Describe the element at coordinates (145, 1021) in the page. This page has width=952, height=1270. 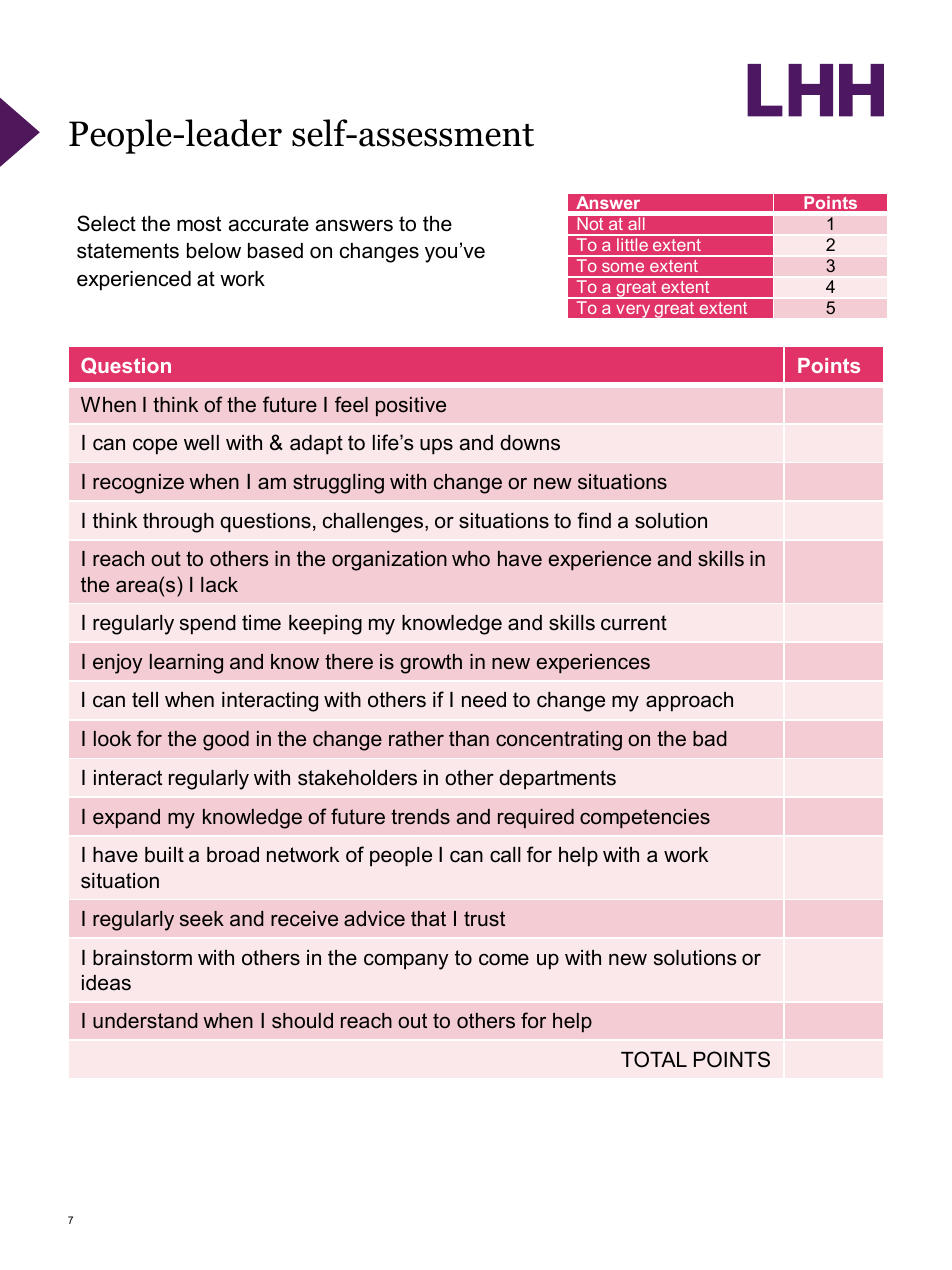
I see `understand` at that location.
